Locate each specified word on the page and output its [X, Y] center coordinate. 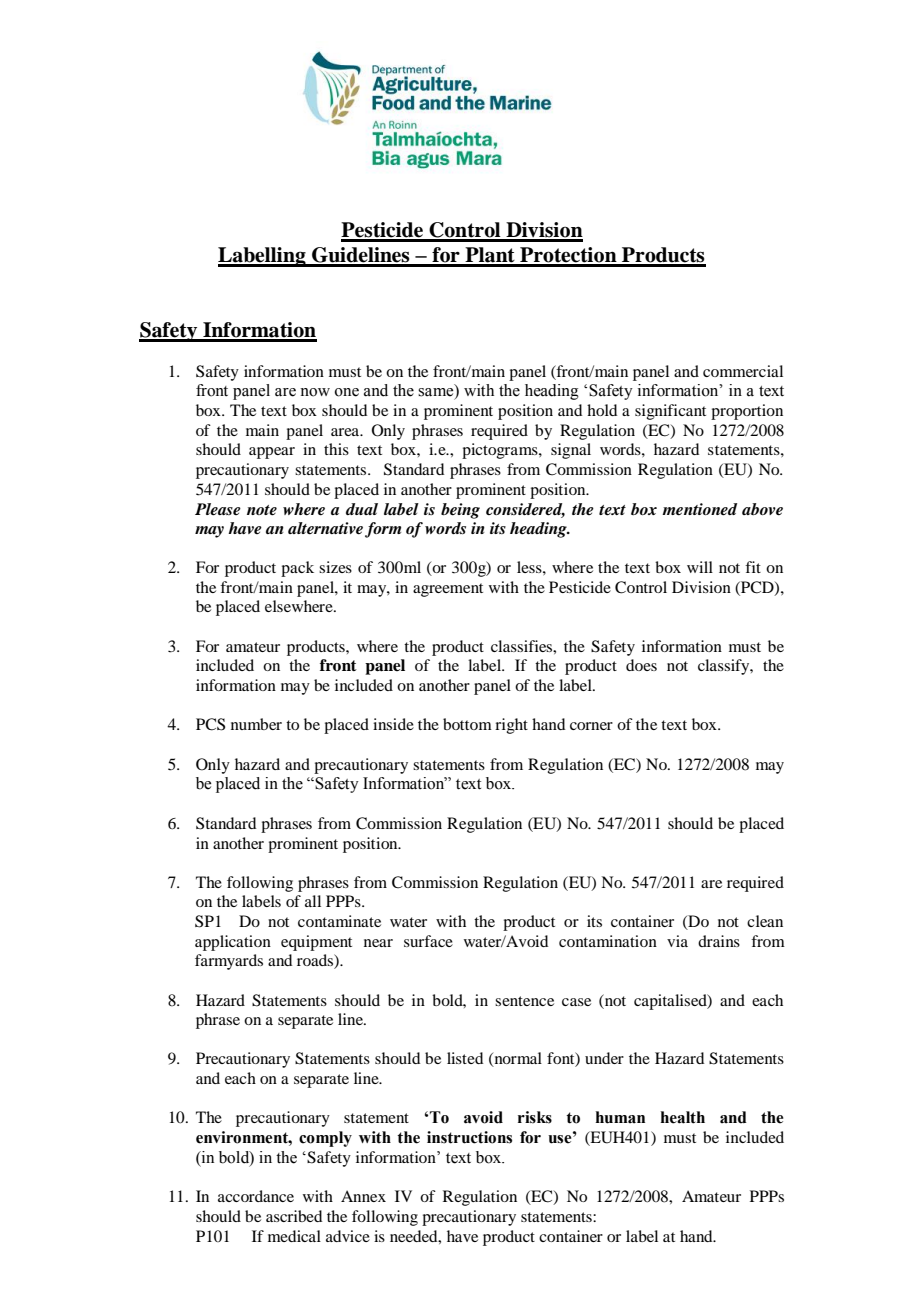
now [315, 392]
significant [670, 412]
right [511, 726]
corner [591, 726]
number [256, 724]
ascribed [294, 1216]
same [437, 393]
